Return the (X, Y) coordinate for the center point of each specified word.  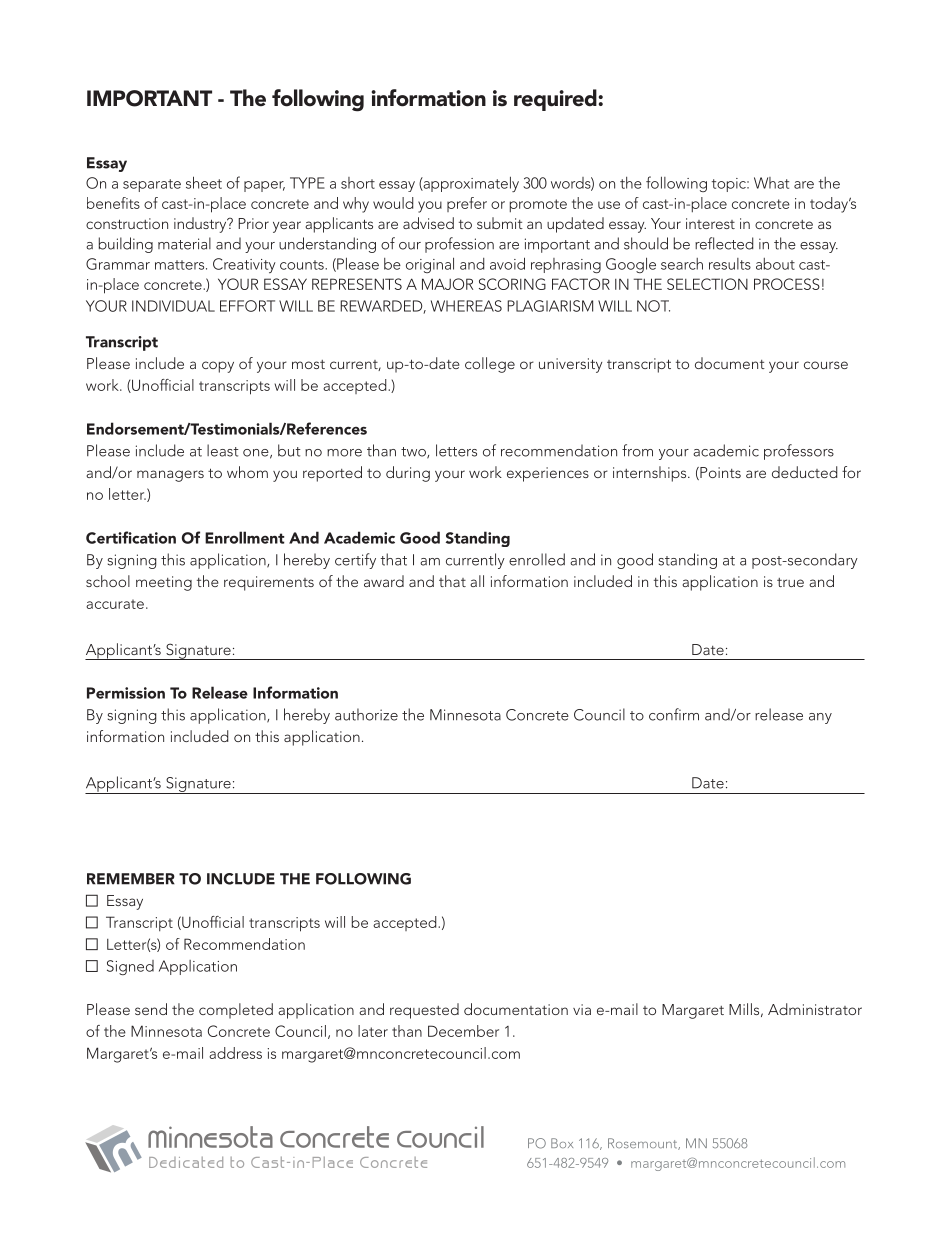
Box (562, 1143)
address (235, 1053)
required (555, 100)
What (771, 183)
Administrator (815, 1009)
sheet (204, 182)
